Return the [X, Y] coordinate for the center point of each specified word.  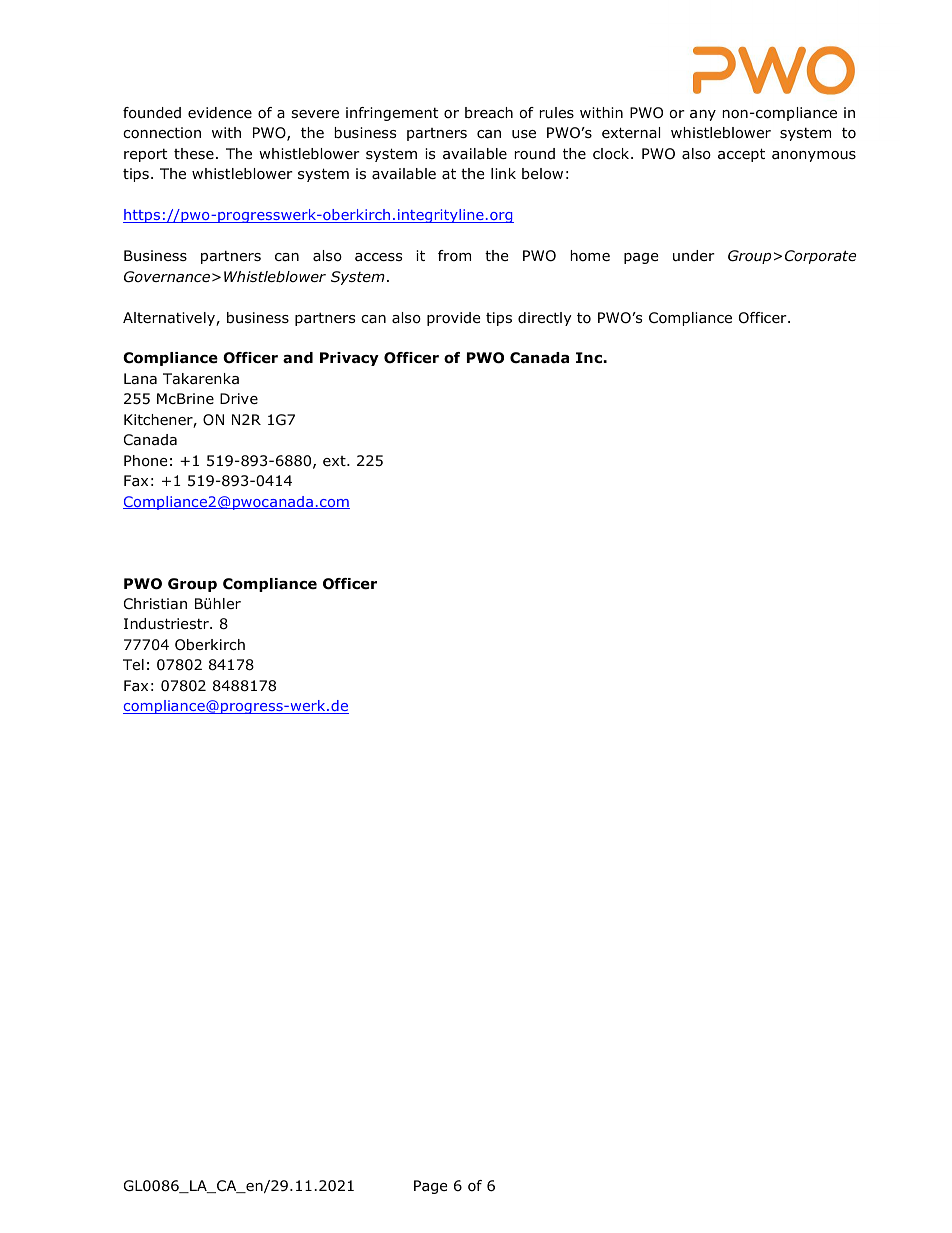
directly [545, 319]
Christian [155, 604]
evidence [220, 113]
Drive [239, 398]
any [703, 115]
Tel [133, 664]
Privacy [349, 359]
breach [489, 113]
